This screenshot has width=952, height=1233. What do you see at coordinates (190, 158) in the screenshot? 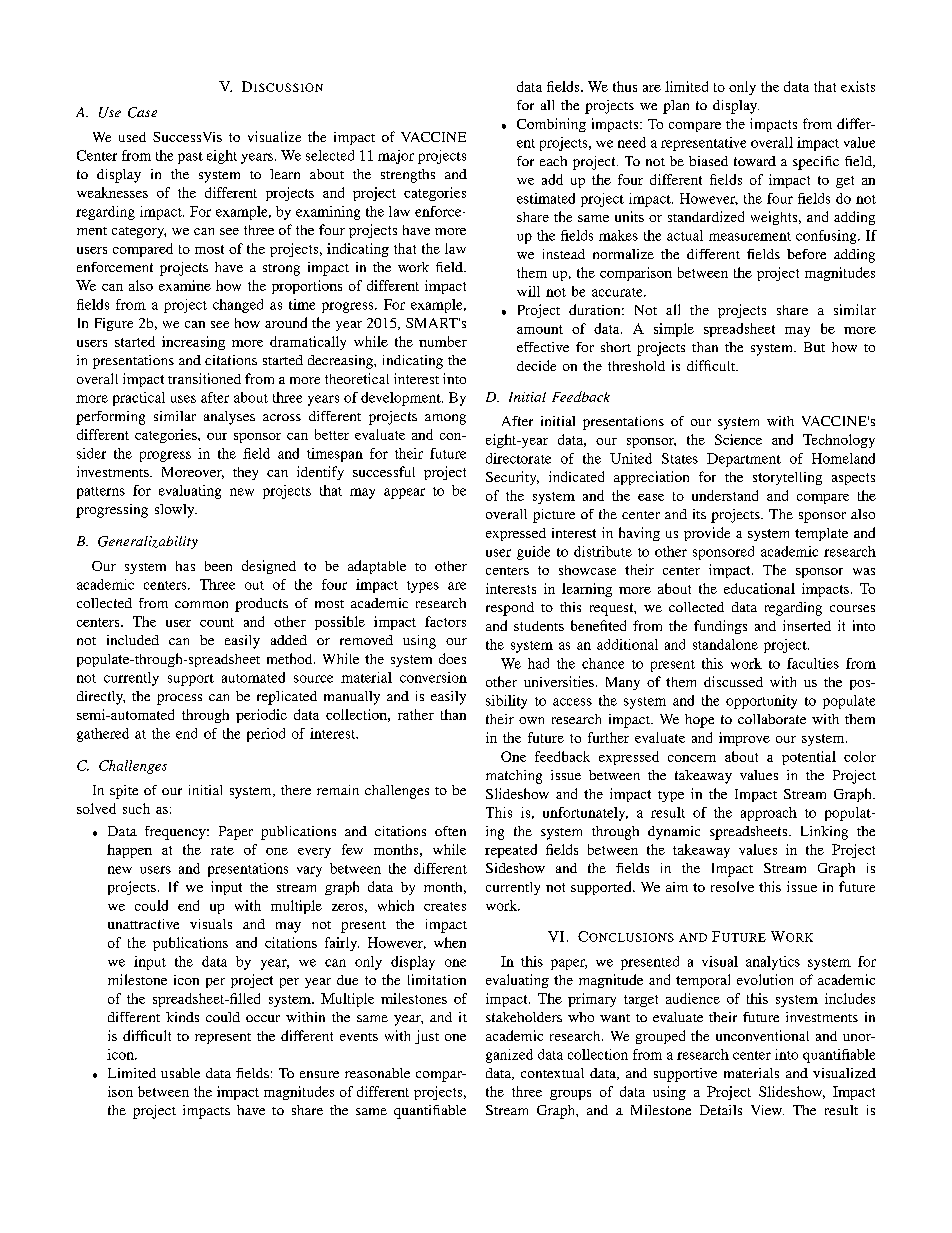
I see `past` at bounding box center [190, 158].
